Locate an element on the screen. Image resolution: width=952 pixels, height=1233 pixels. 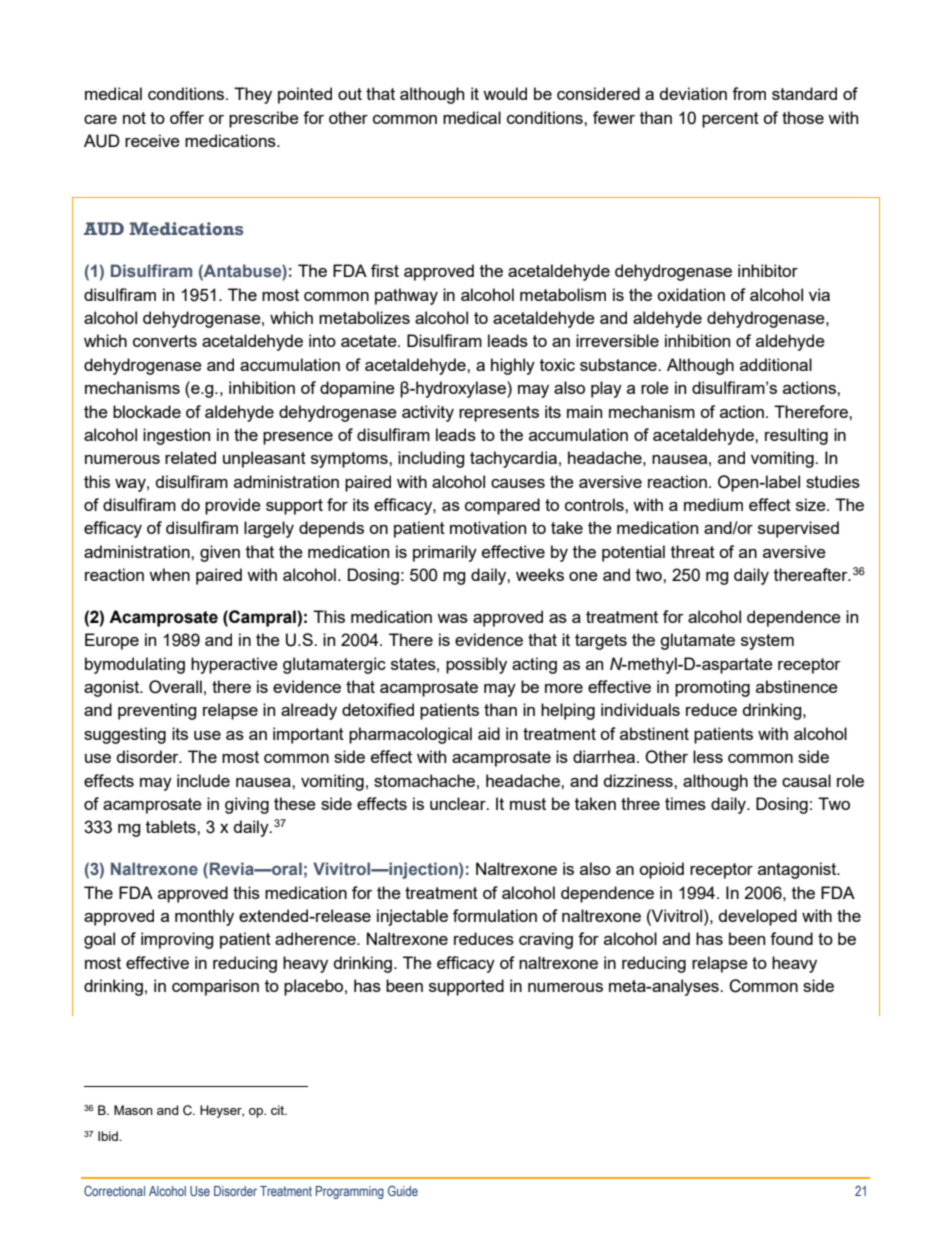
Guide is located at coordinates (403, 1190).
